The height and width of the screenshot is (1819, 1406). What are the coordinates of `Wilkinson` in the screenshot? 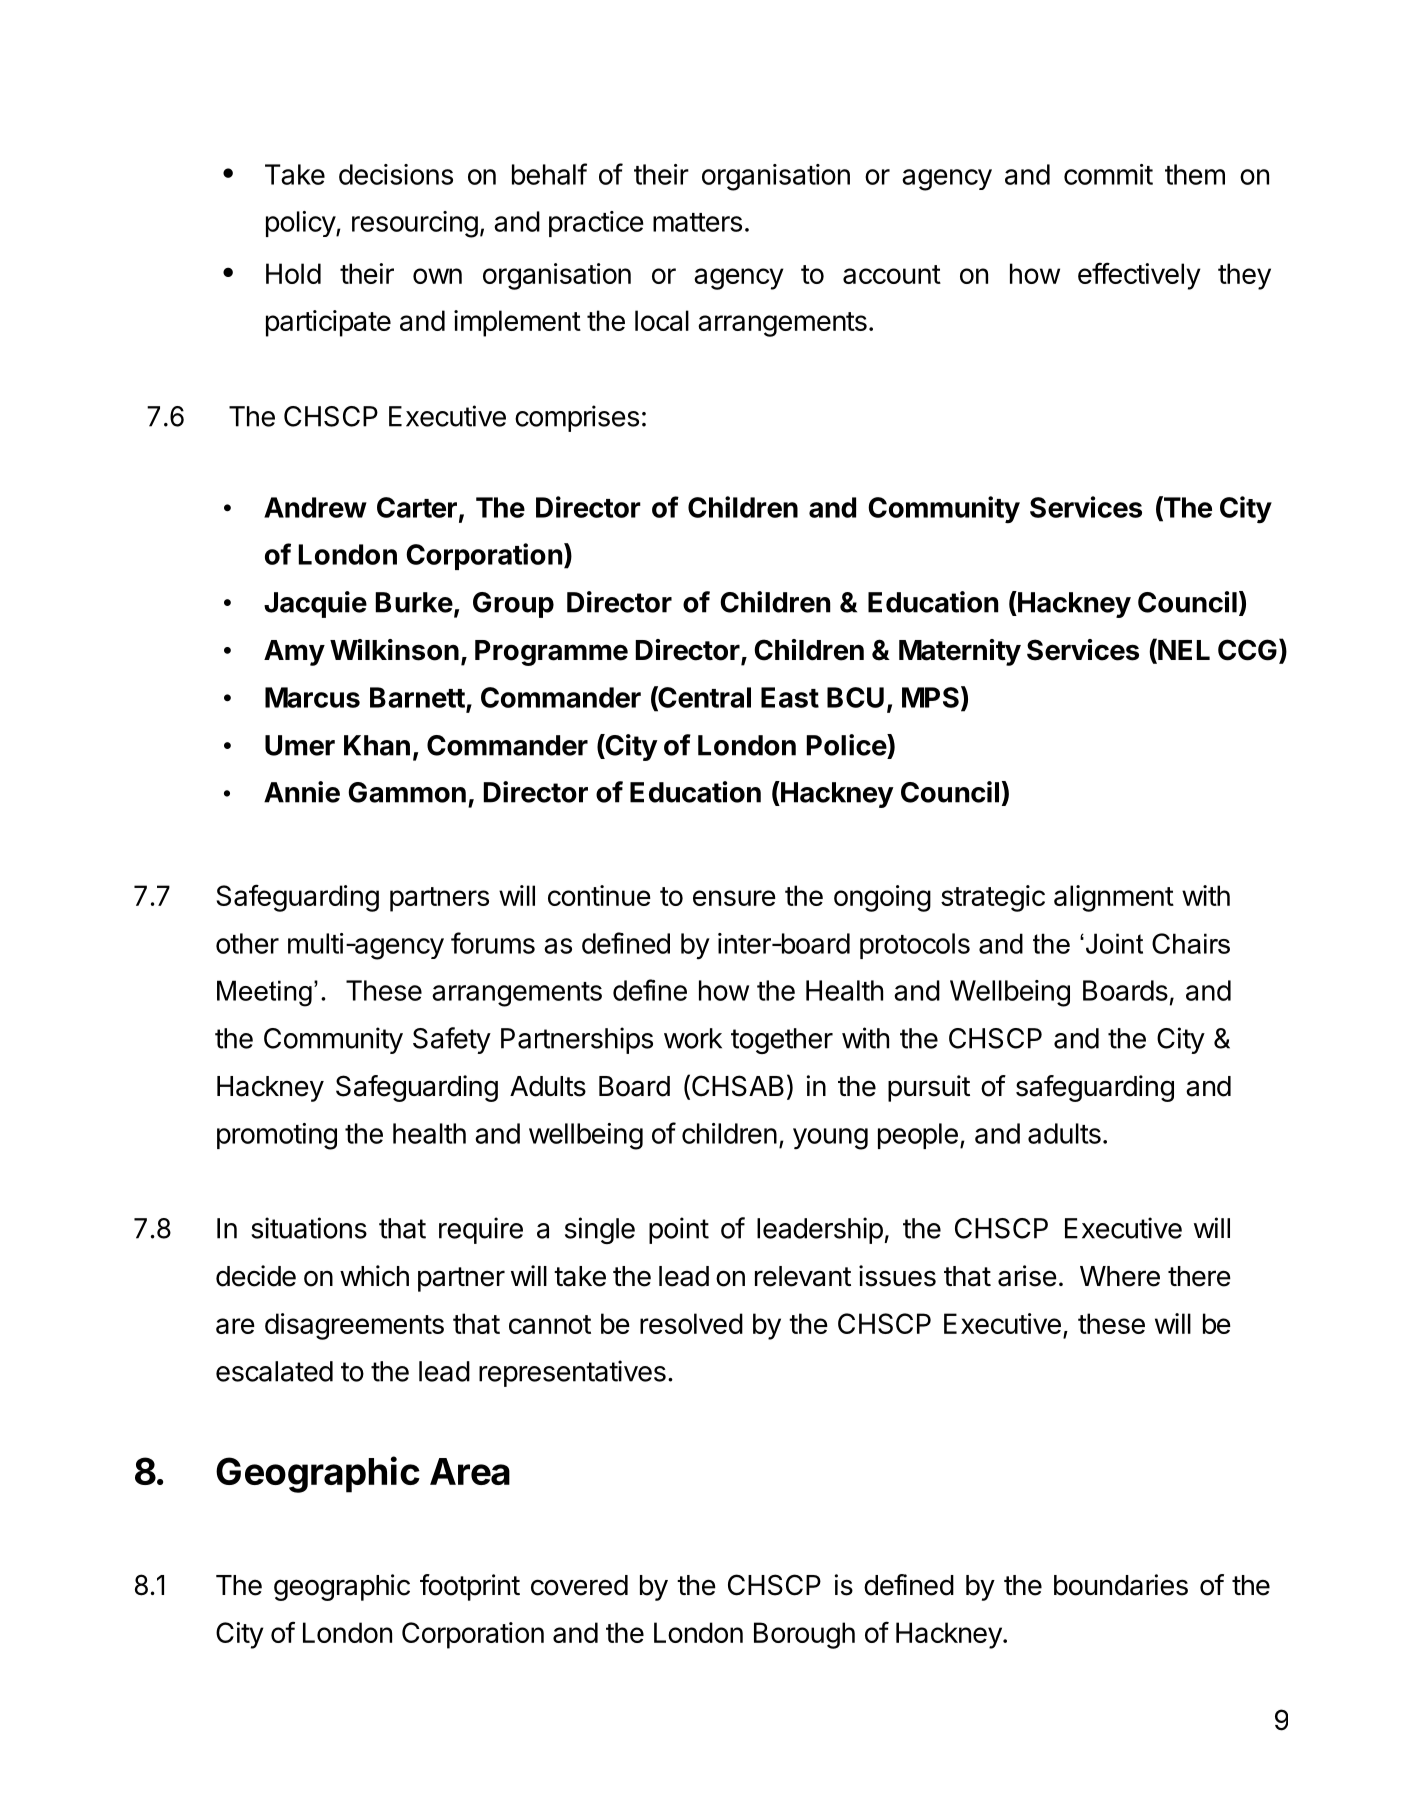 It's located at (394, 650).
